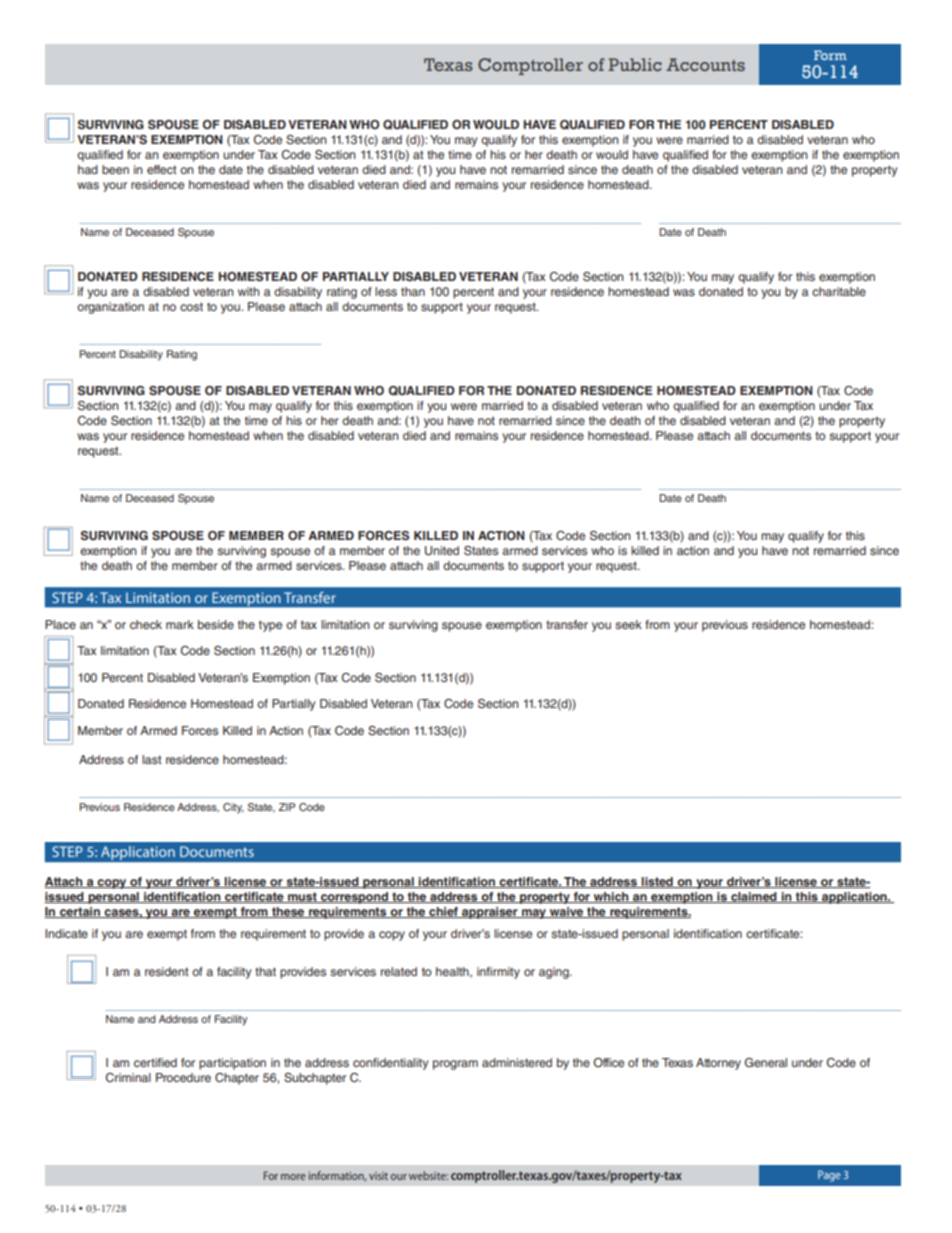 The image size is (952, 1233). What do you see at coordinates (829, 1176) in the image?
I see `Page` at bounding box center [829, 1176].
